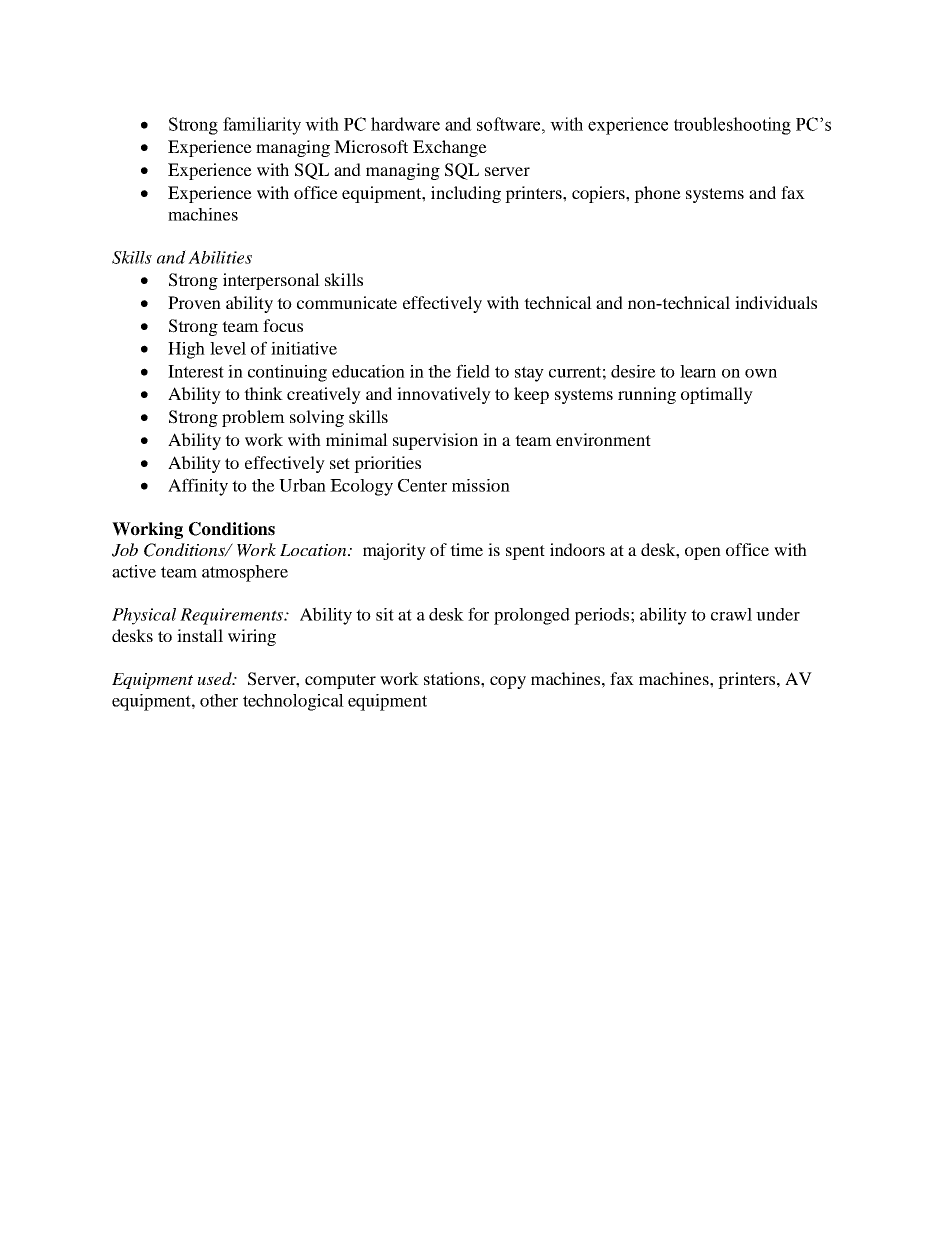  Describe the element at coordinates (731, 614) in the screenshot. I see `crawl` at that location.
